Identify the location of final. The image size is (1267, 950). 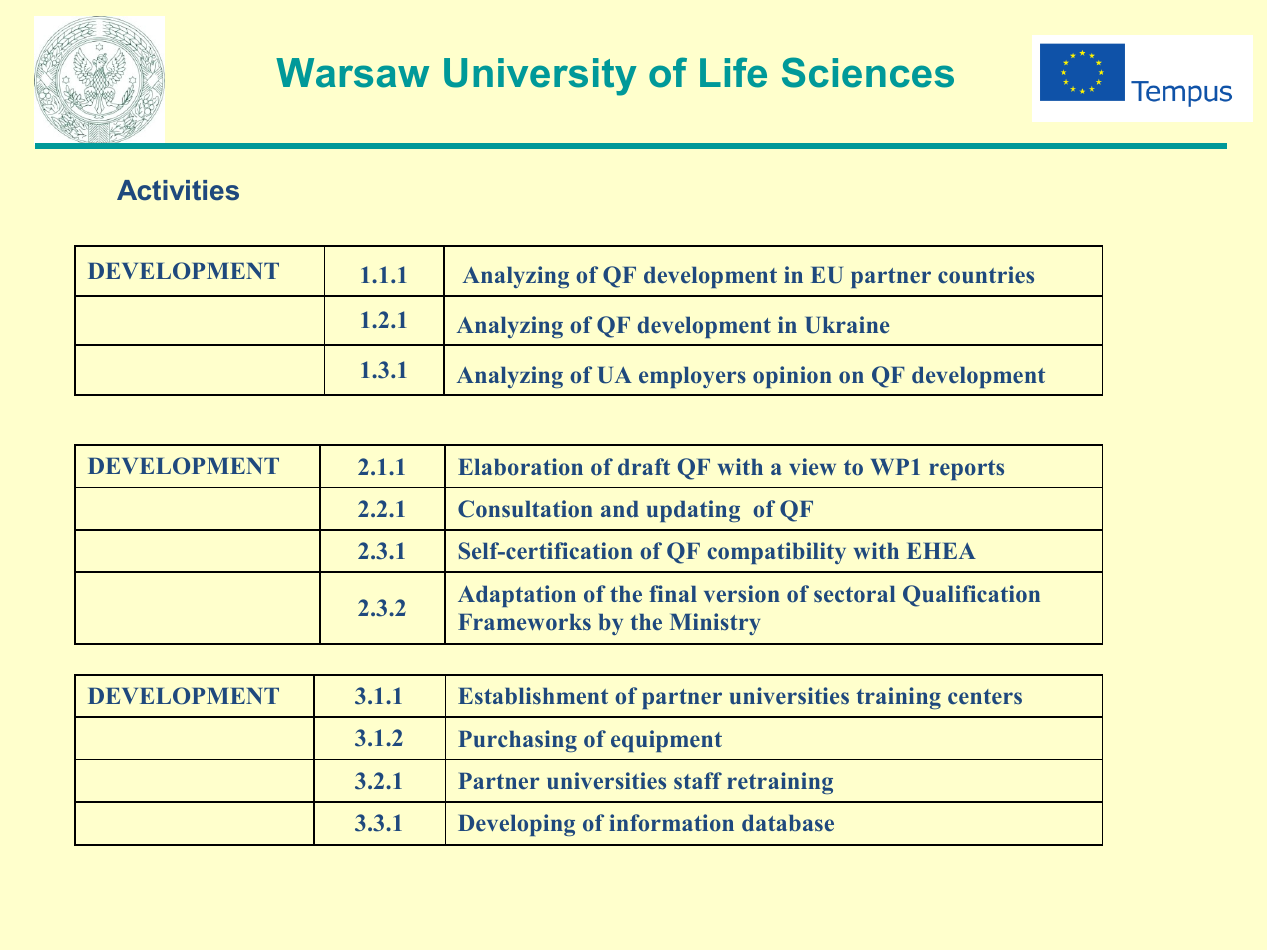
(673, 593).
